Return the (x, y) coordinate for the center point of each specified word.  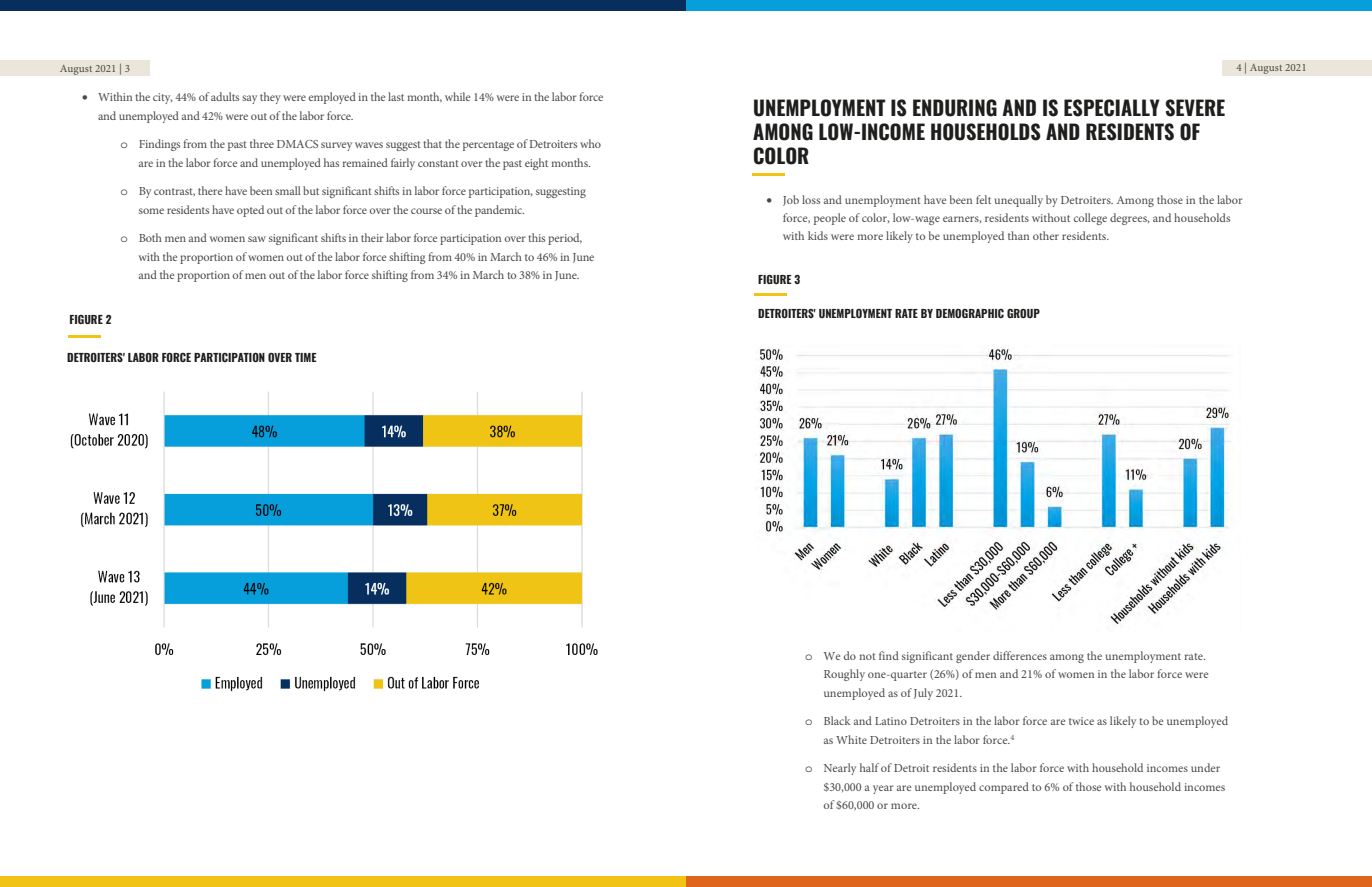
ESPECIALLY (1112, 108)
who (590, 143)
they (270, 98)
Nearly (840, 769)
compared (1004, 788)
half (869, 767)
